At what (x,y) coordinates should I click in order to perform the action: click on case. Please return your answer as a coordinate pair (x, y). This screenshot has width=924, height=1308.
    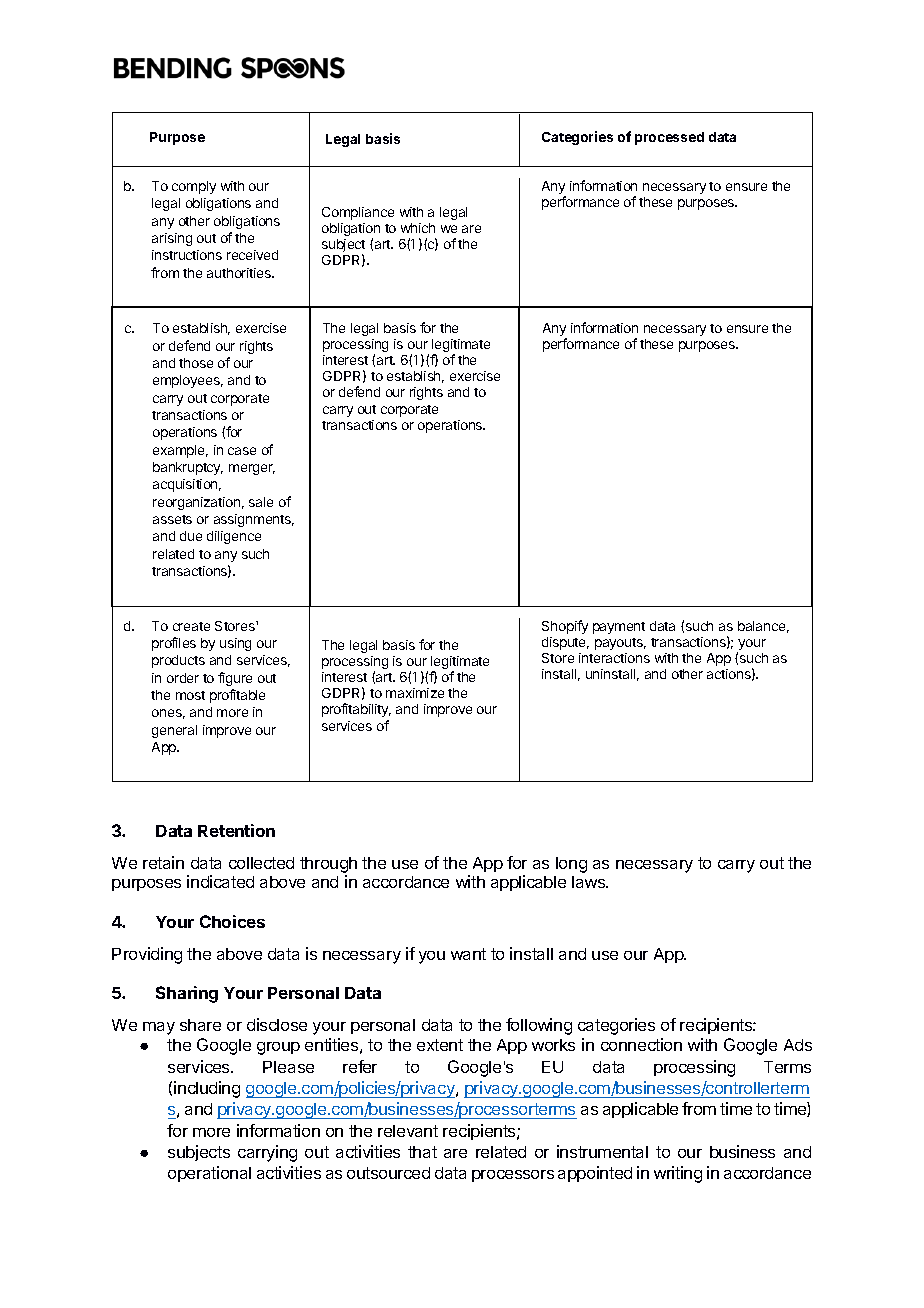
    Looking at the image, I should click on (242, 451).
